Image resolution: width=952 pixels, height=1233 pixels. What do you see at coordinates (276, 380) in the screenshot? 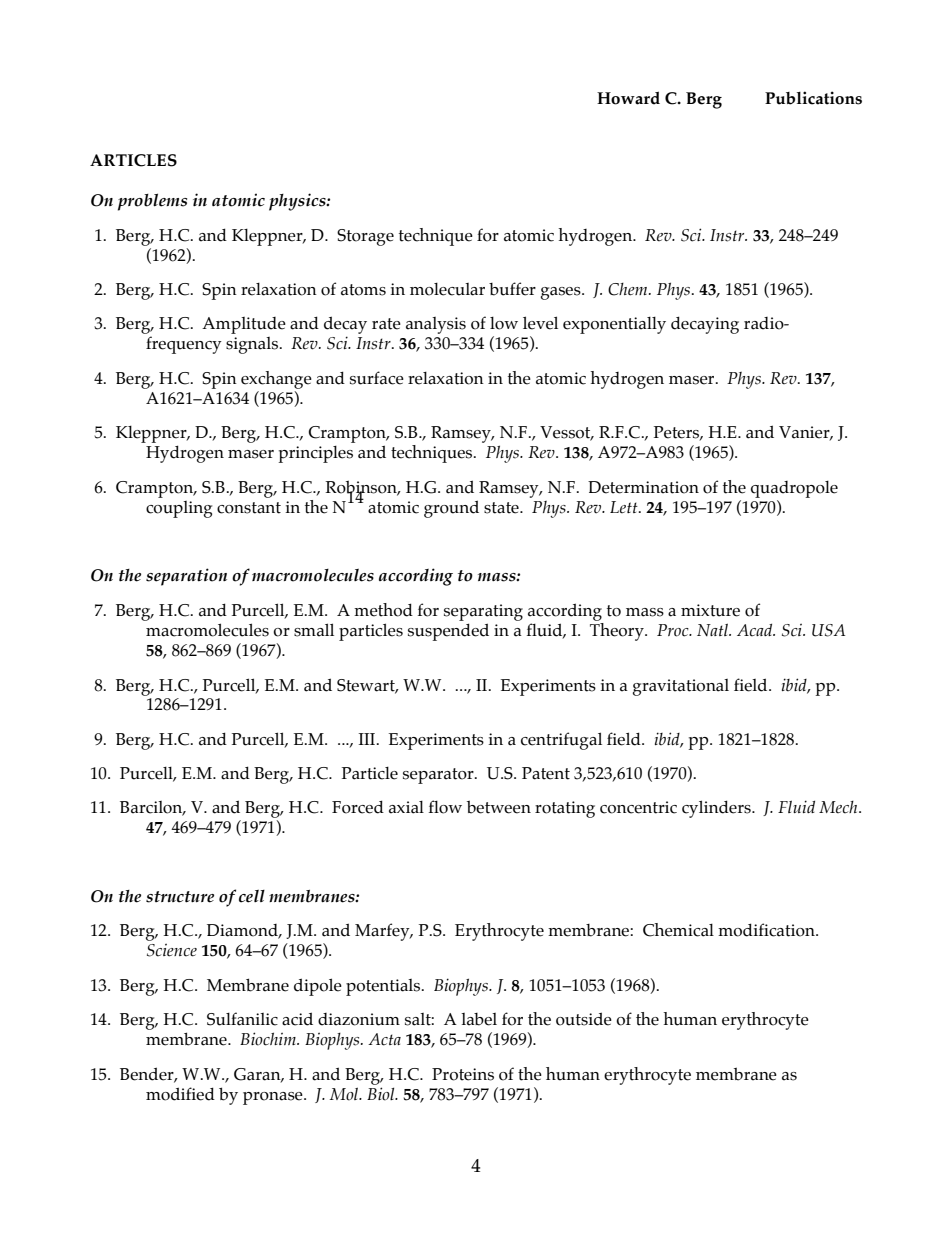
I see `exchange` at bounding box center [276, 380].
